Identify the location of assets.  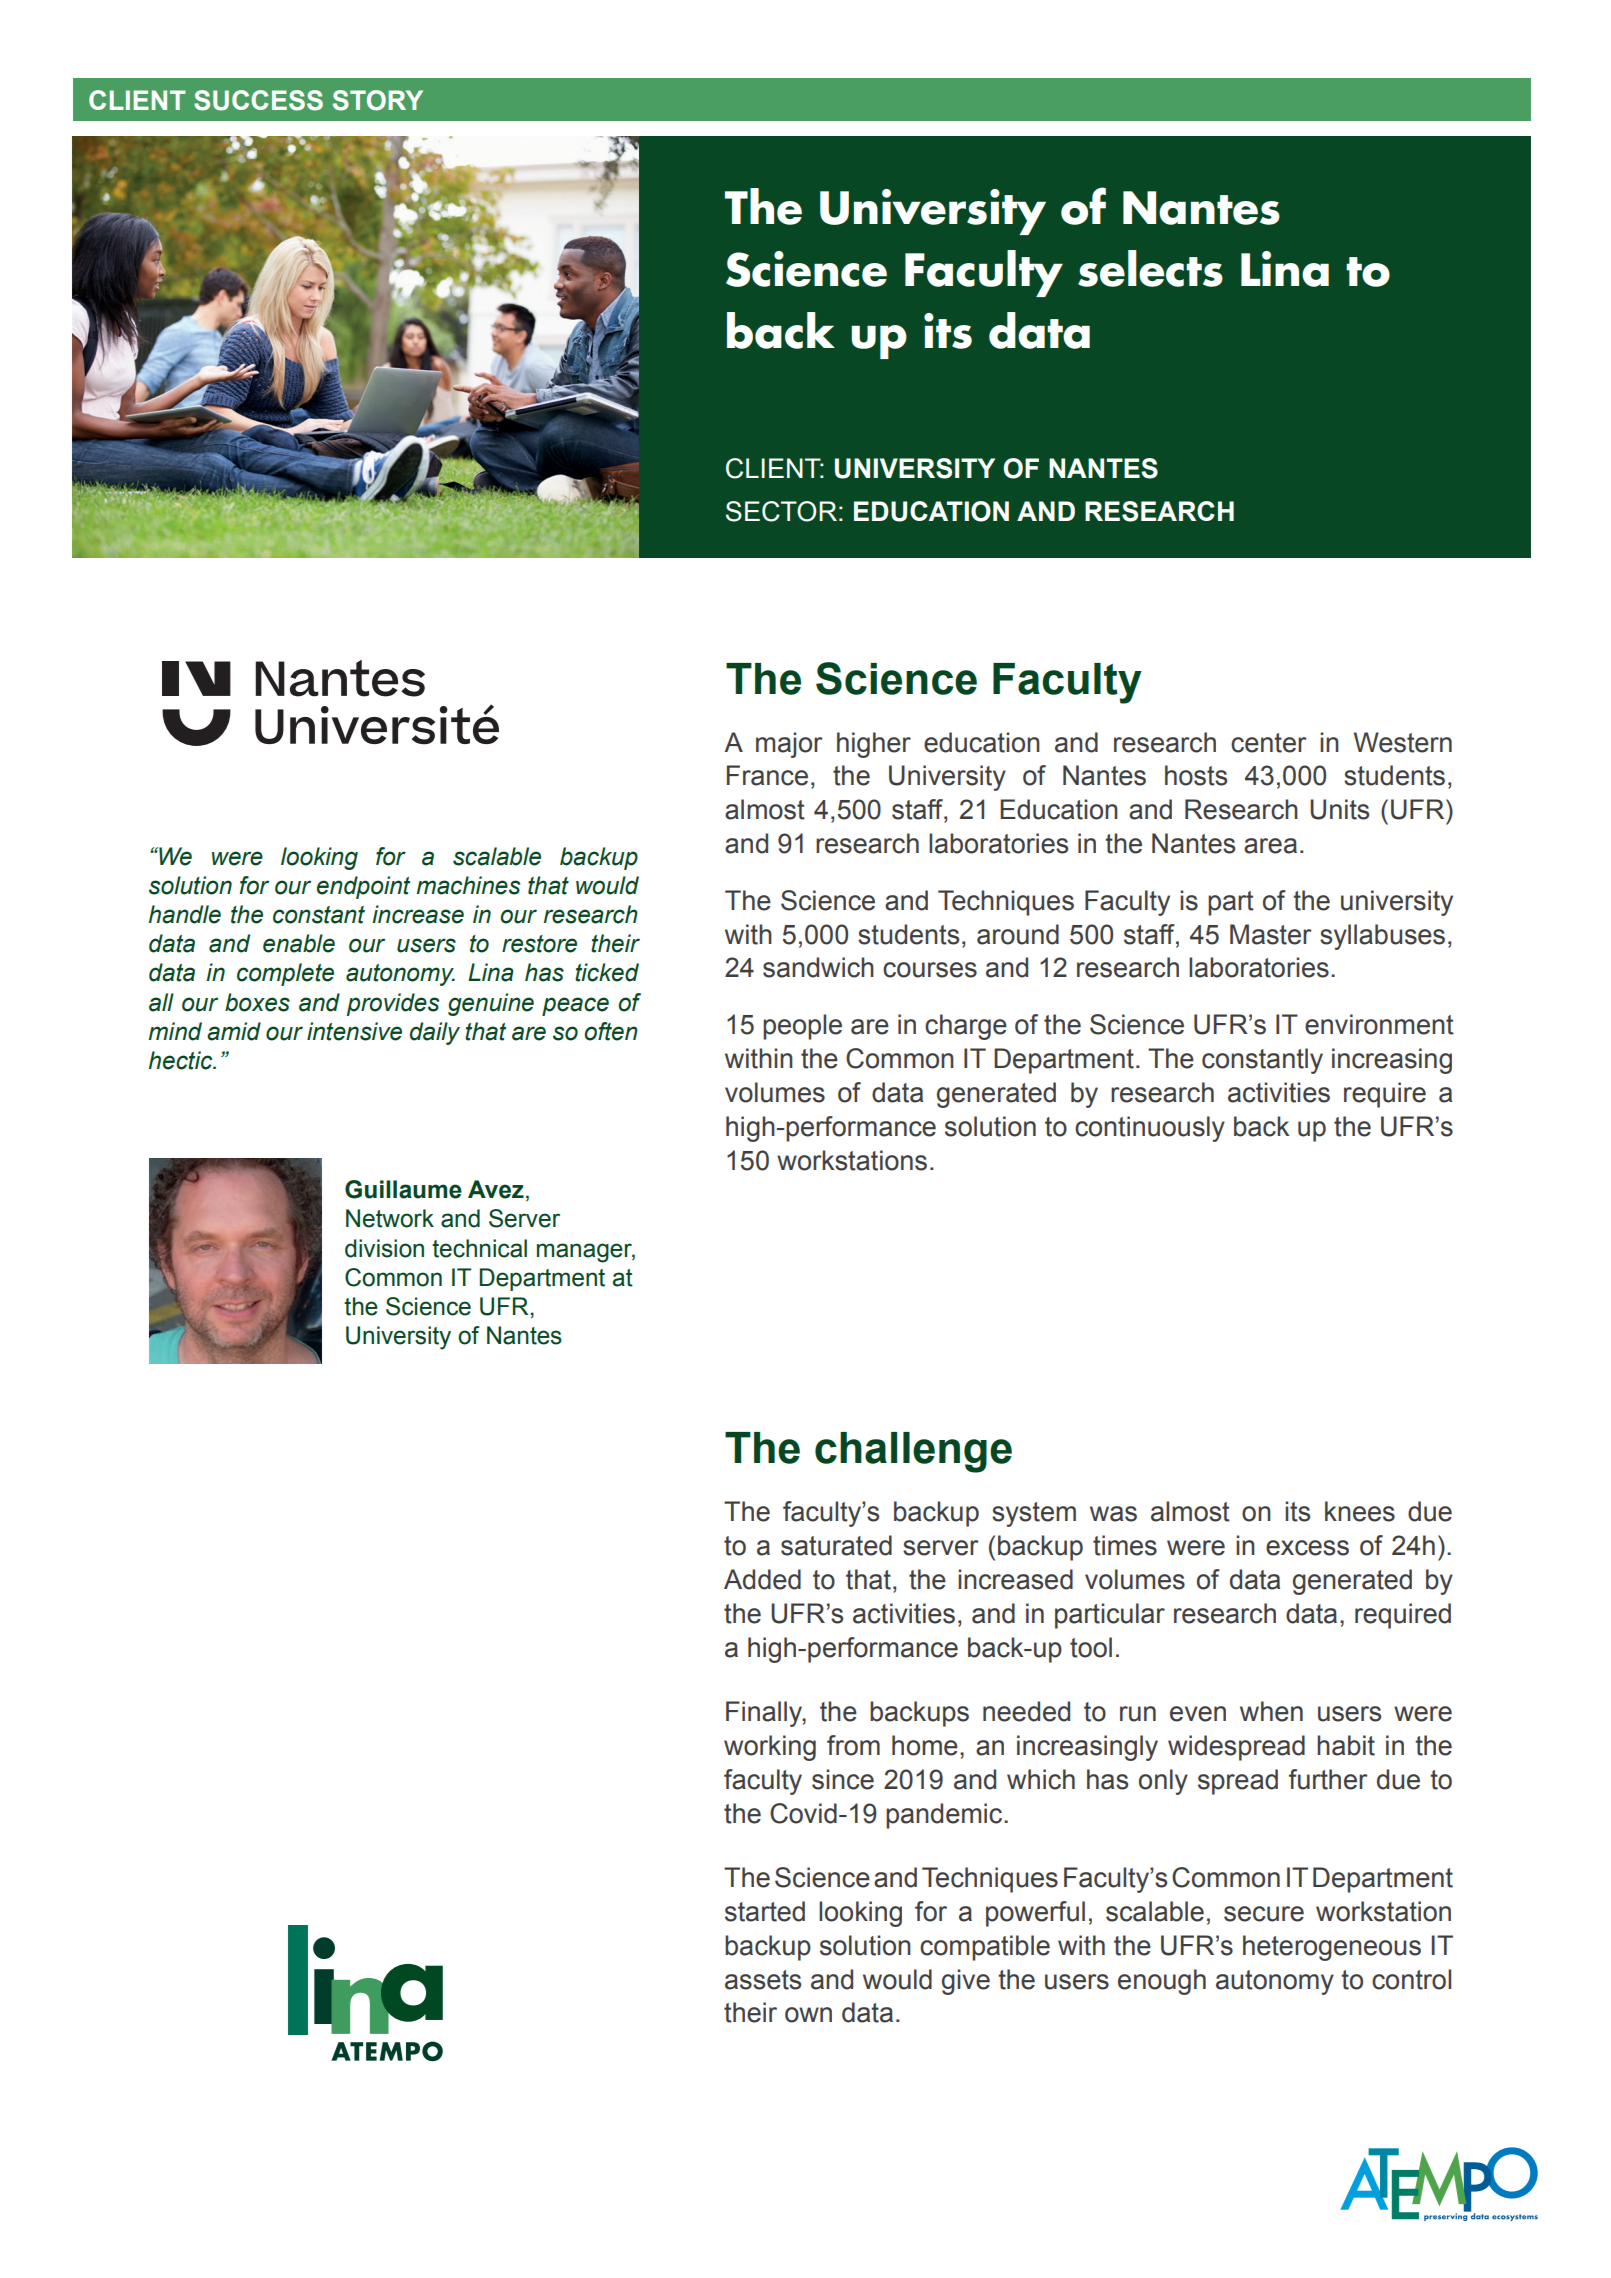
(763, 1980).
